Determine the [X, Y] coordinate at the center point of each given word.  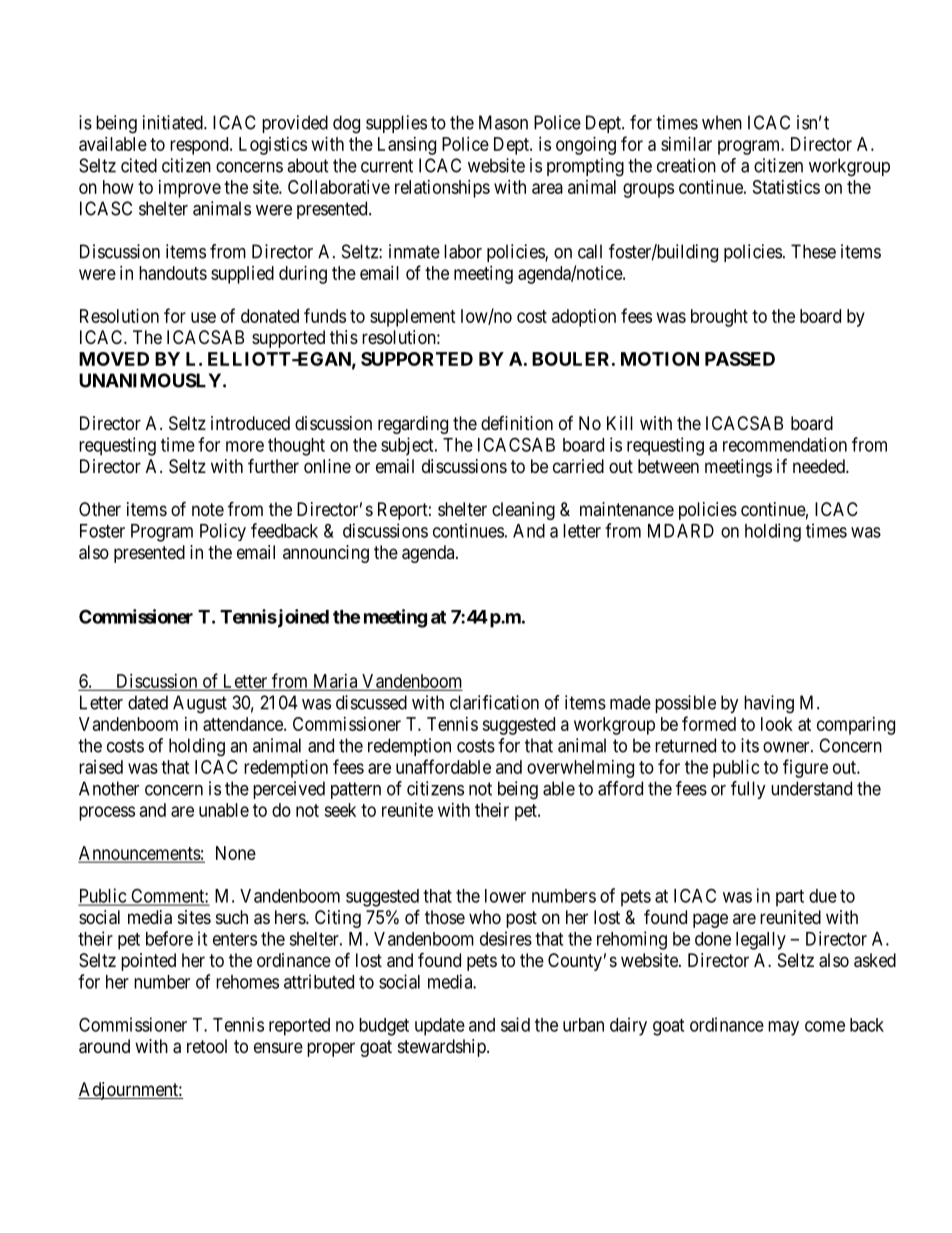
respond [200, 146]
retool [207, 1046]
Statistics [786, 187]
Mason [503, 122]
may [783, 1028]
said [515, 1024]
